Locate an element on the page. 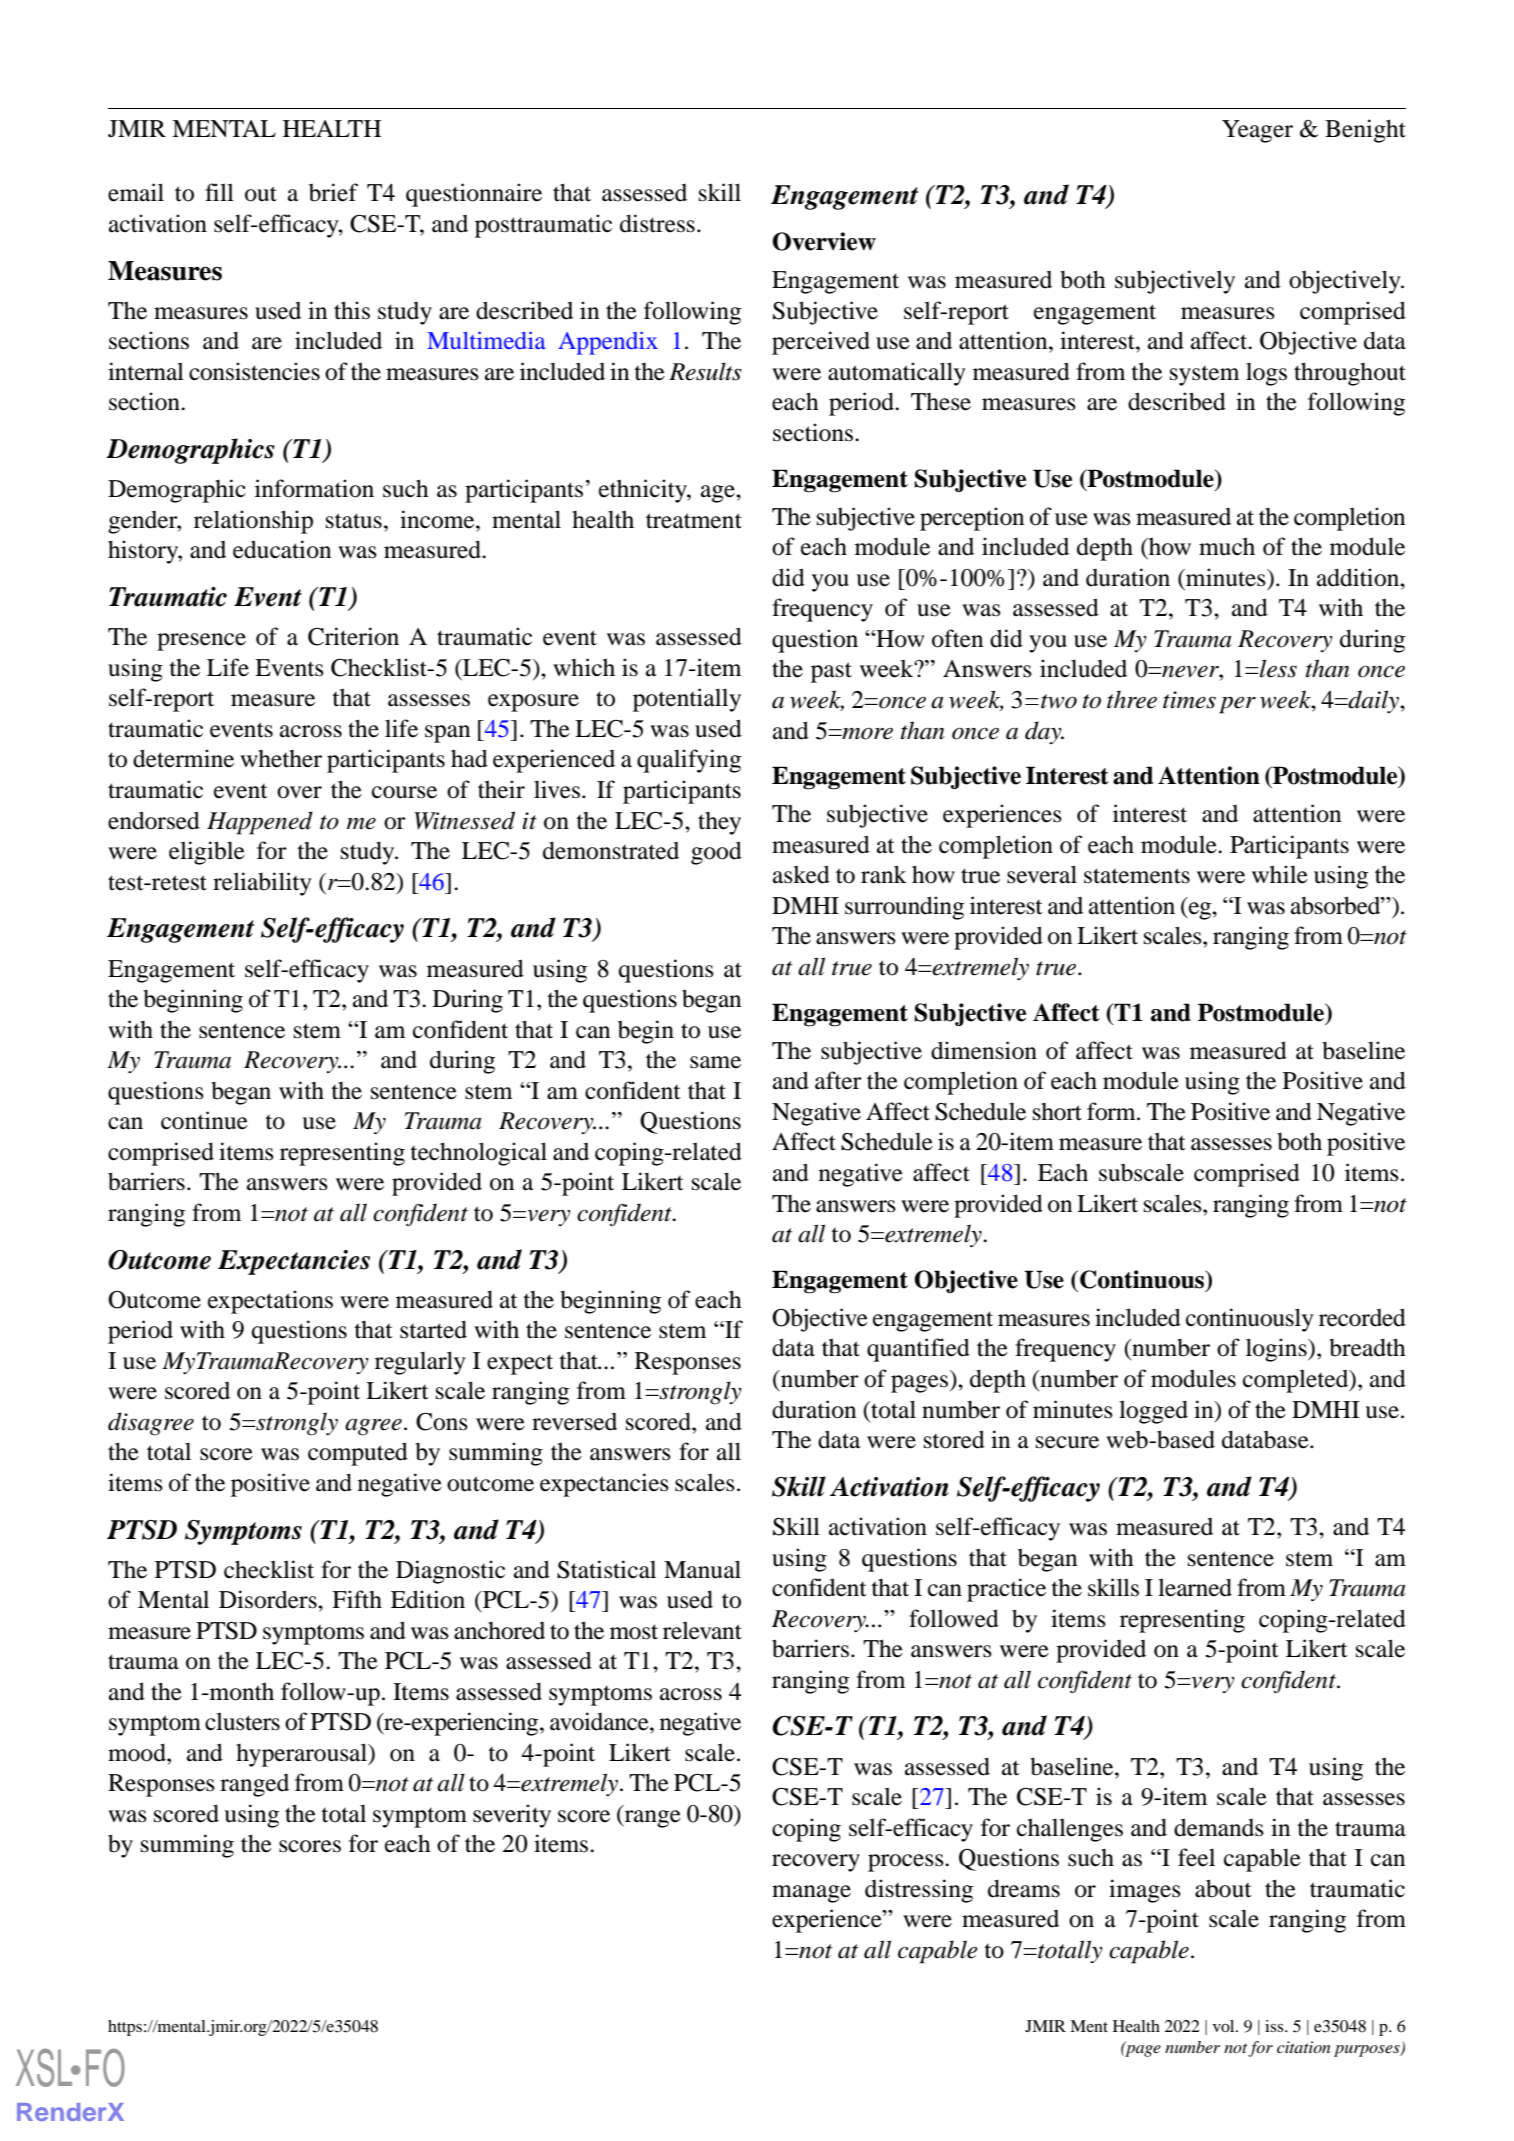  short is located at coordinates (1057, 1112).
